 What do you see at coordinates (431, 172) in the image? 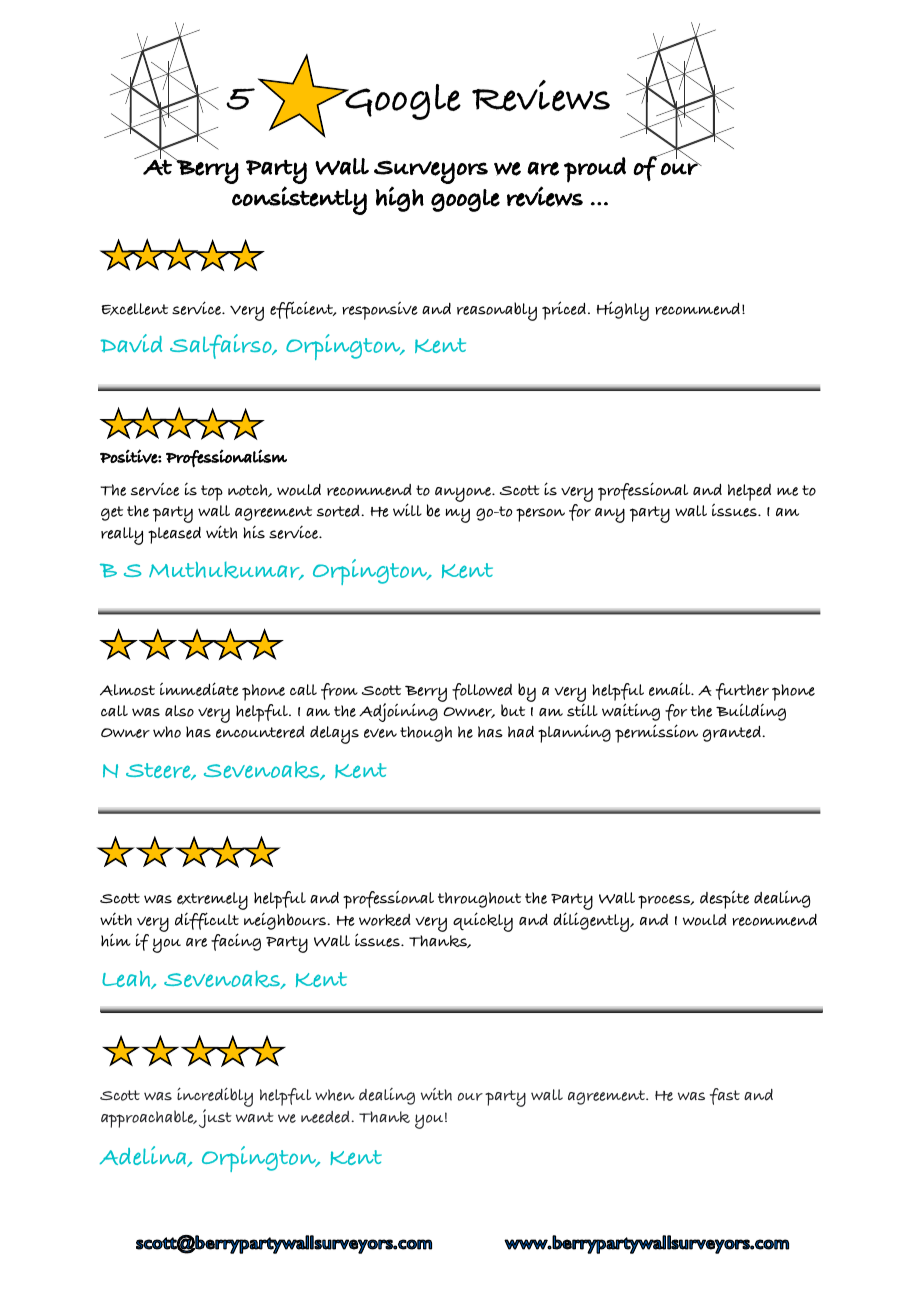
I see `Surveyors` at bounding box center [431, 172].
